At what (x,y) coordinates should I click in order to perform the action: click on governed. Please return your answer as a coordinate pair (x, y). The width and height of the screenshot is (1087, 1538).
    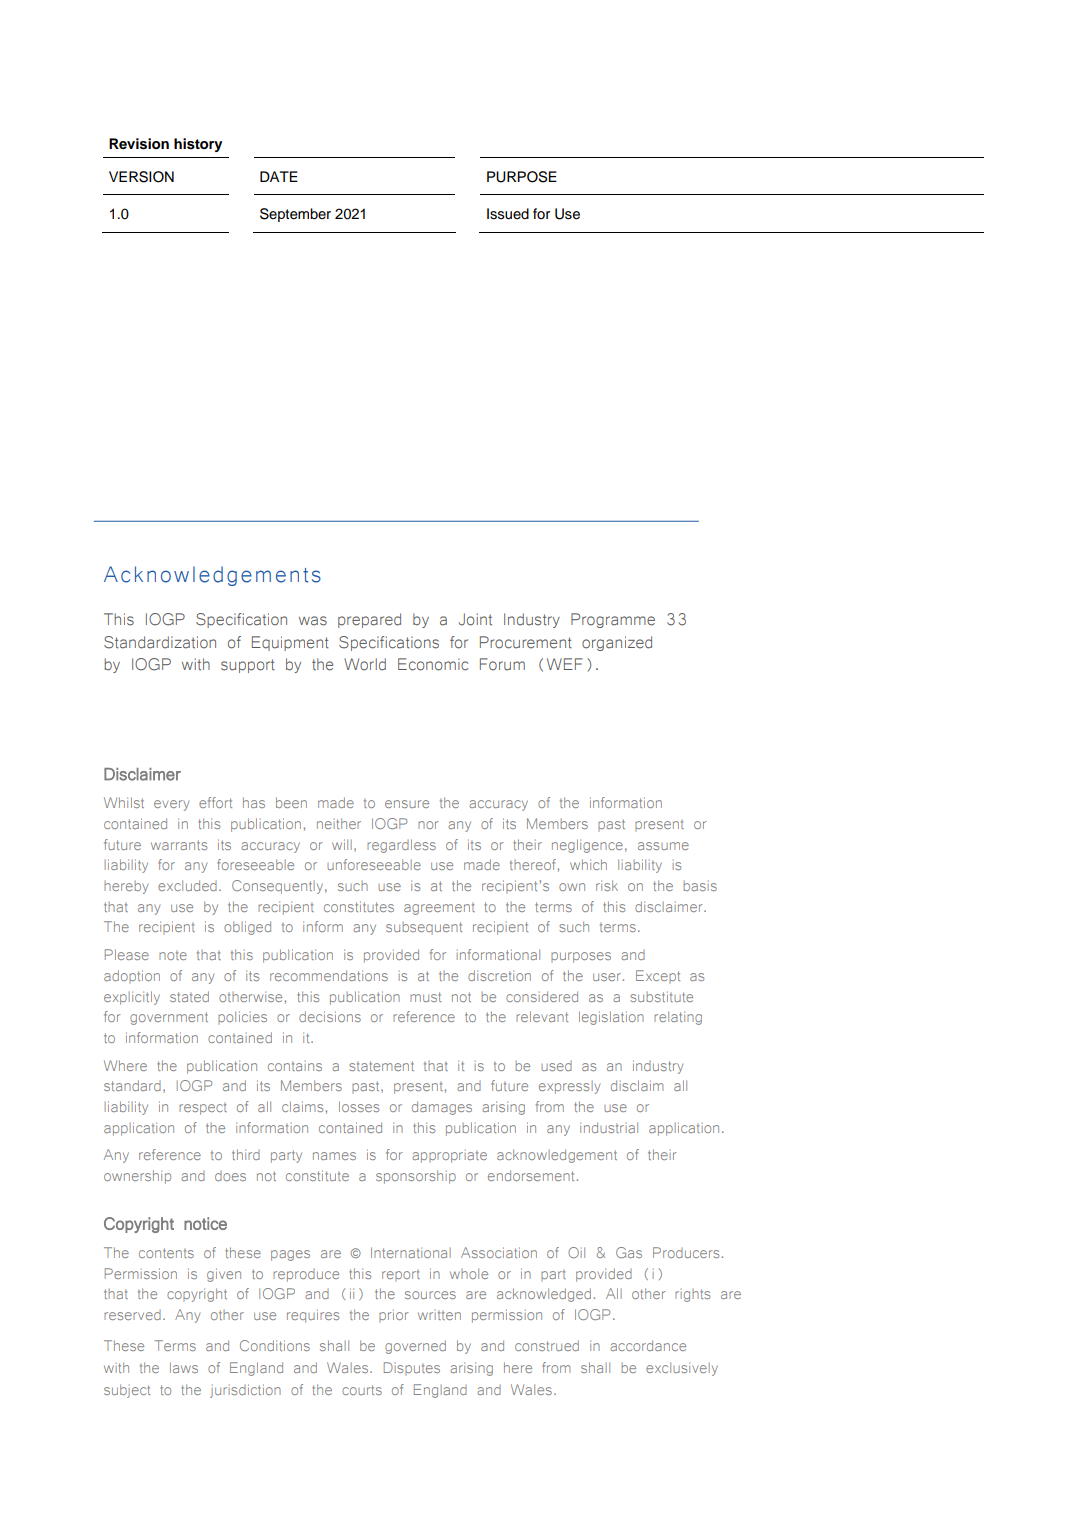
    Looking at the image, I should click on (415, 1347).
